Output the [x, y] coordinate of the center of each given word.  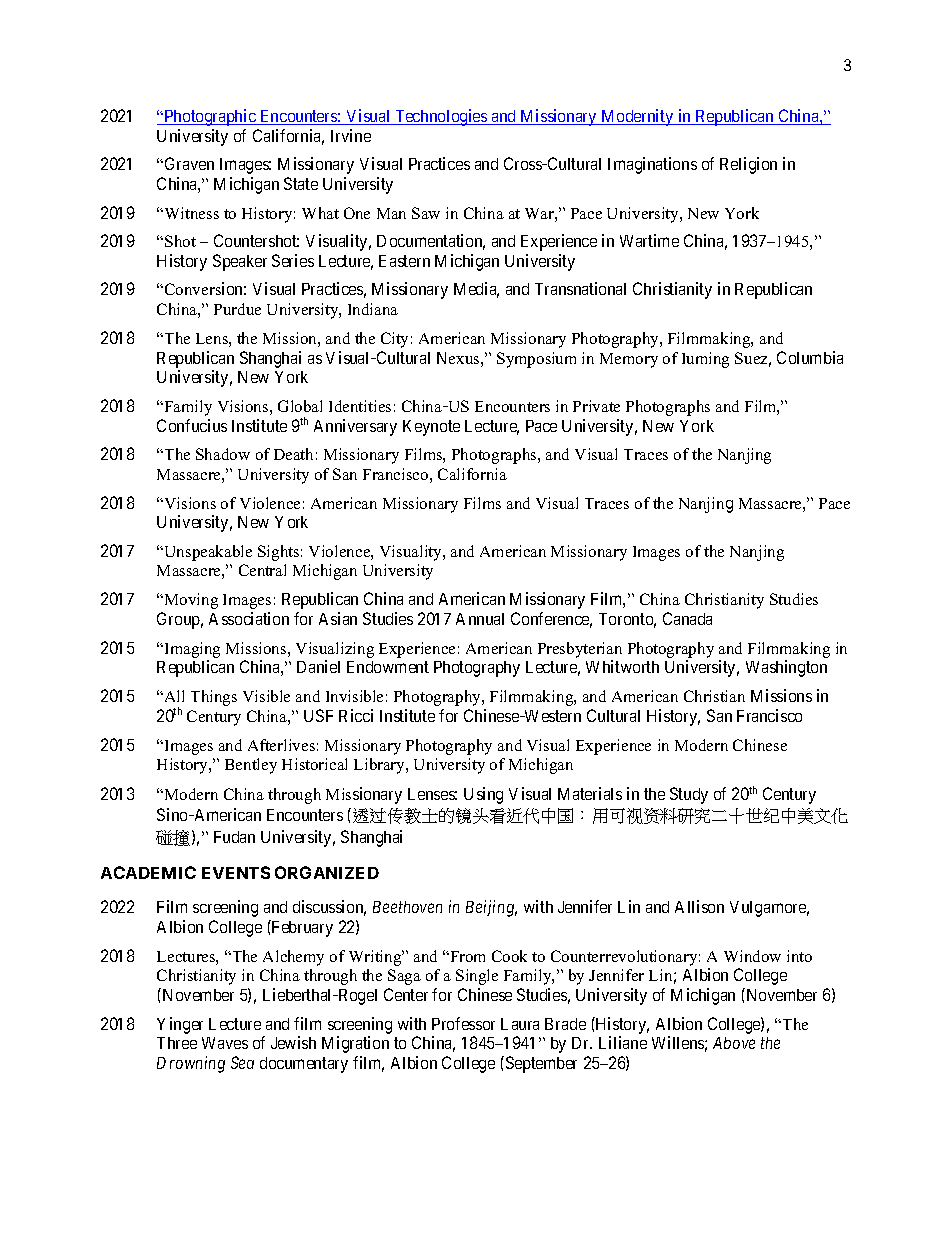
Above [734, 1043]
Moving [190, 601]
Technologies [441, 117]
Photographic [210, 117]
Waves [225, 1043]
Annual [480, 619]
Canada [687, 618]
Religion [748, 165]
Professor [463, 1023]
